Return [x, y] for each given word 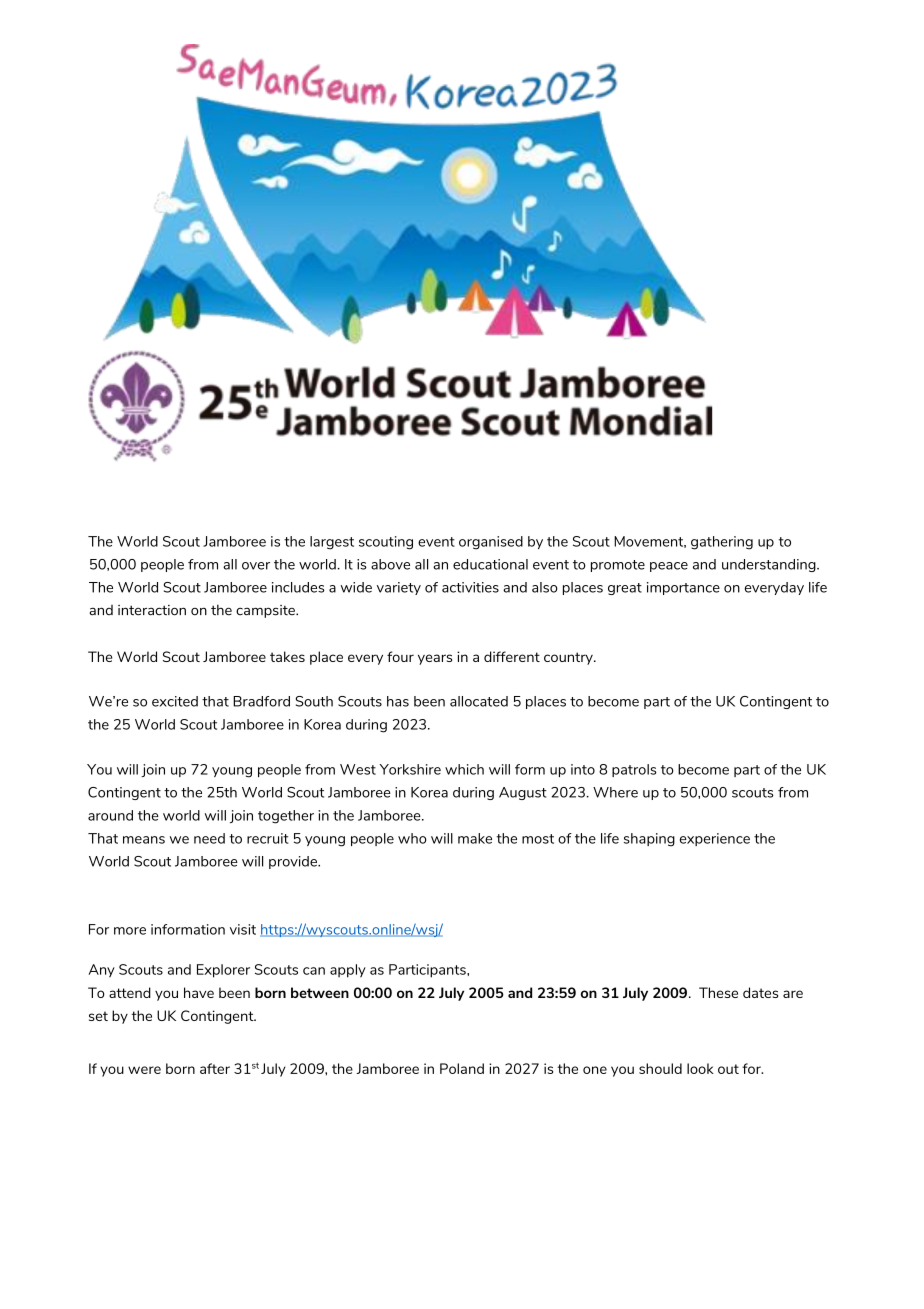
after [215, 1068]
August [523, 793]
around [110, 815]
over [256, 566]
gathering [722, 543]
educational [490, 564]
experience [715, 839]
